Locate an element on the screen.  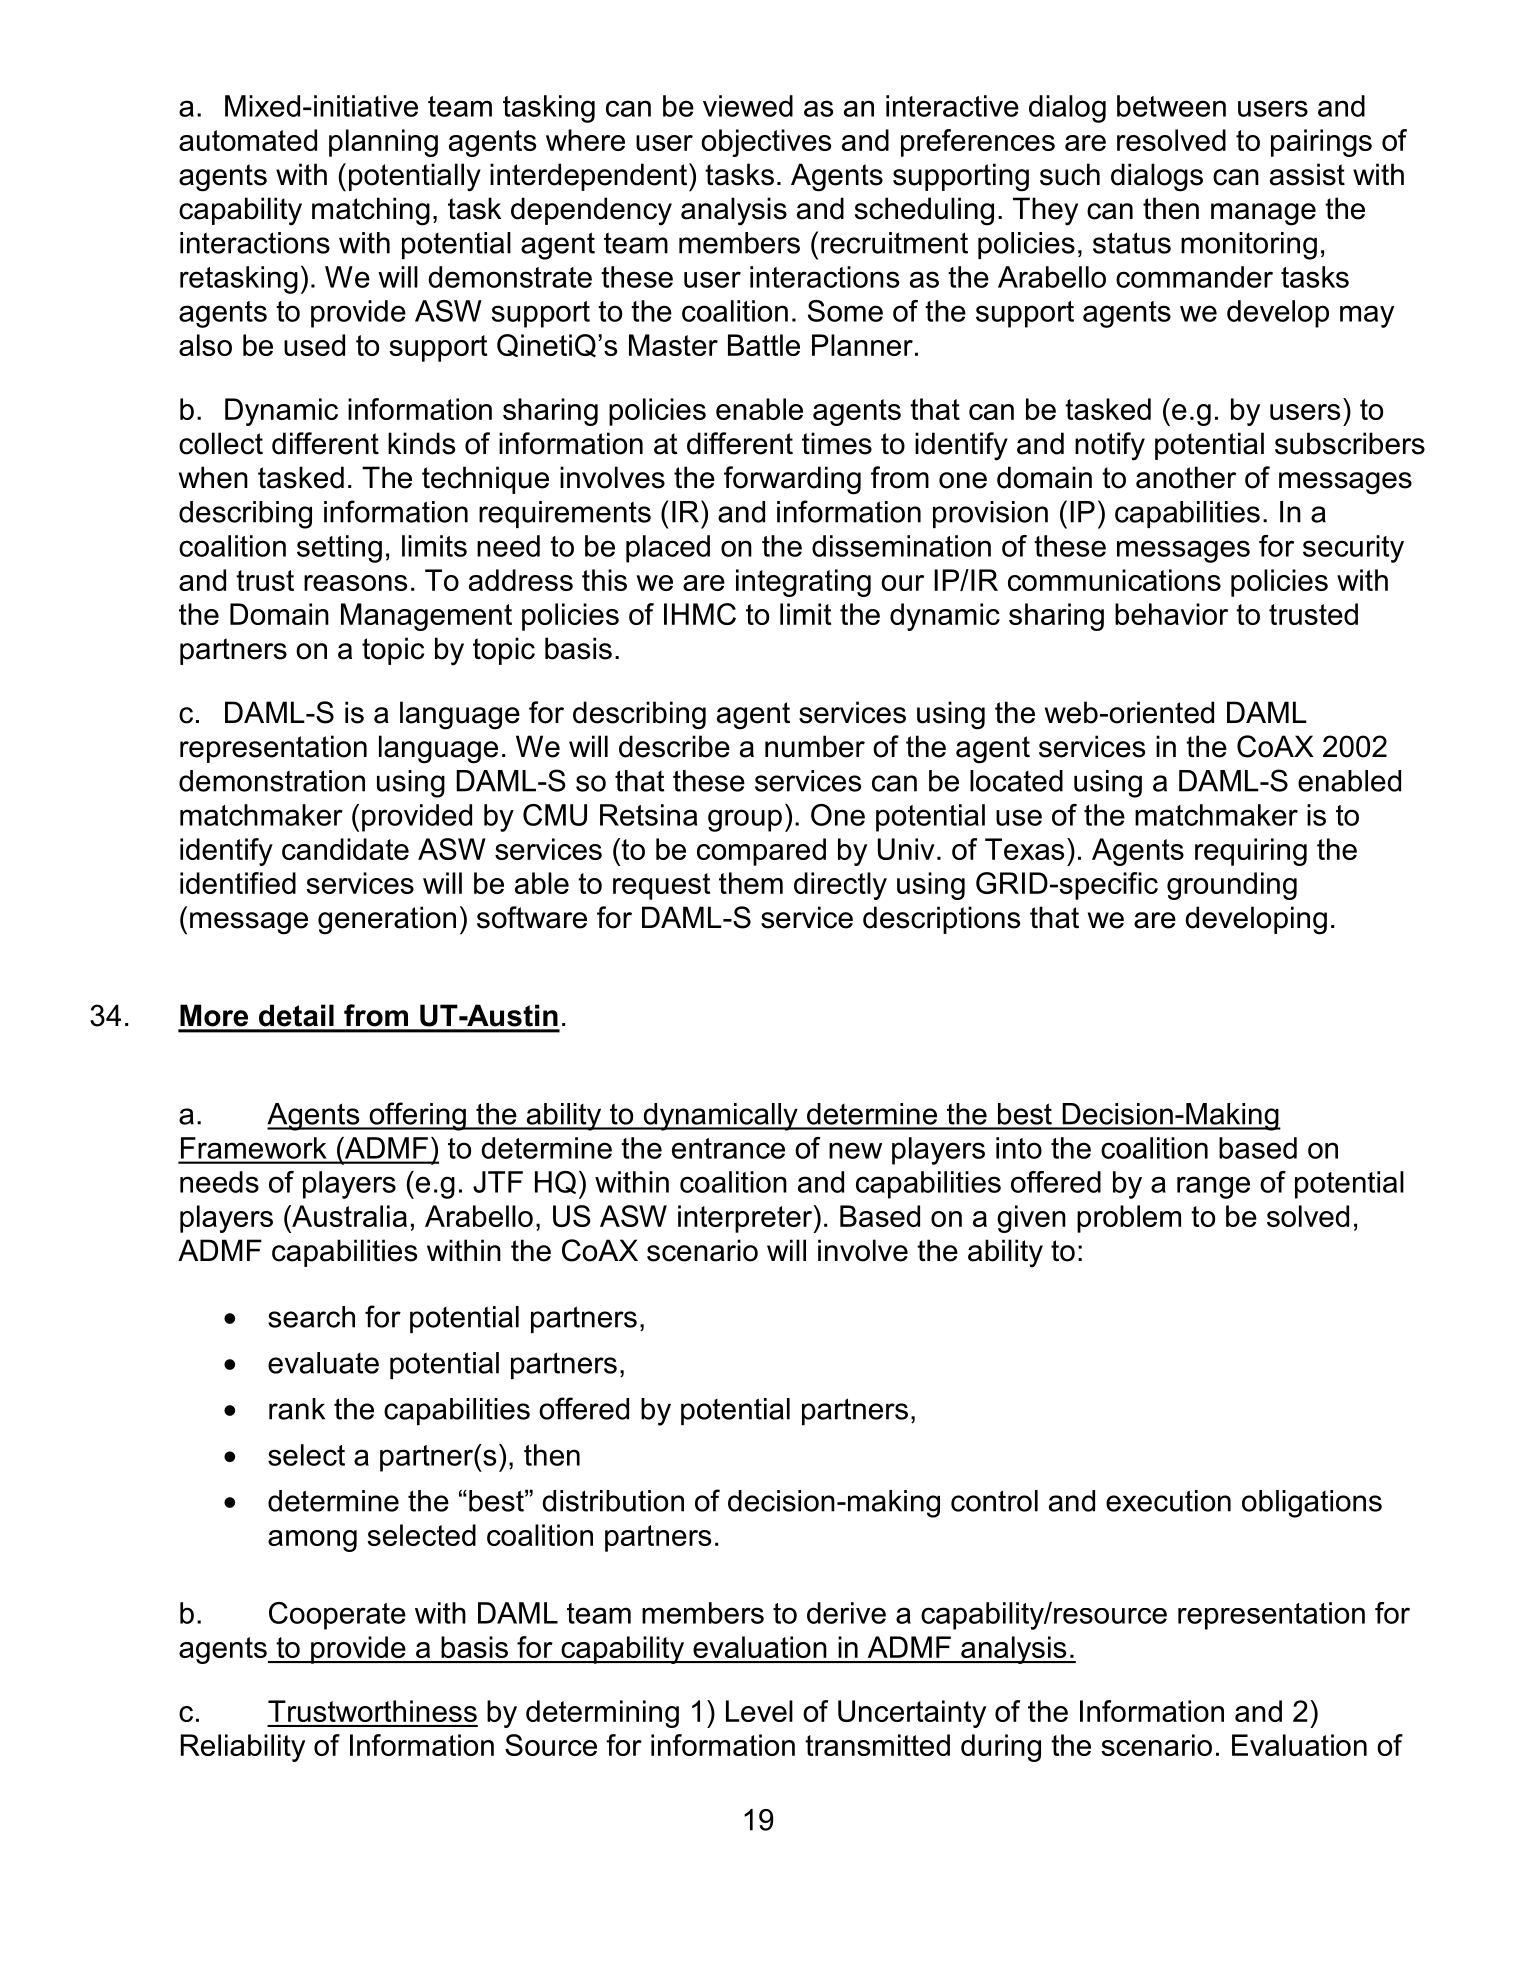
Australia is located at coordinates (348, 1216).
